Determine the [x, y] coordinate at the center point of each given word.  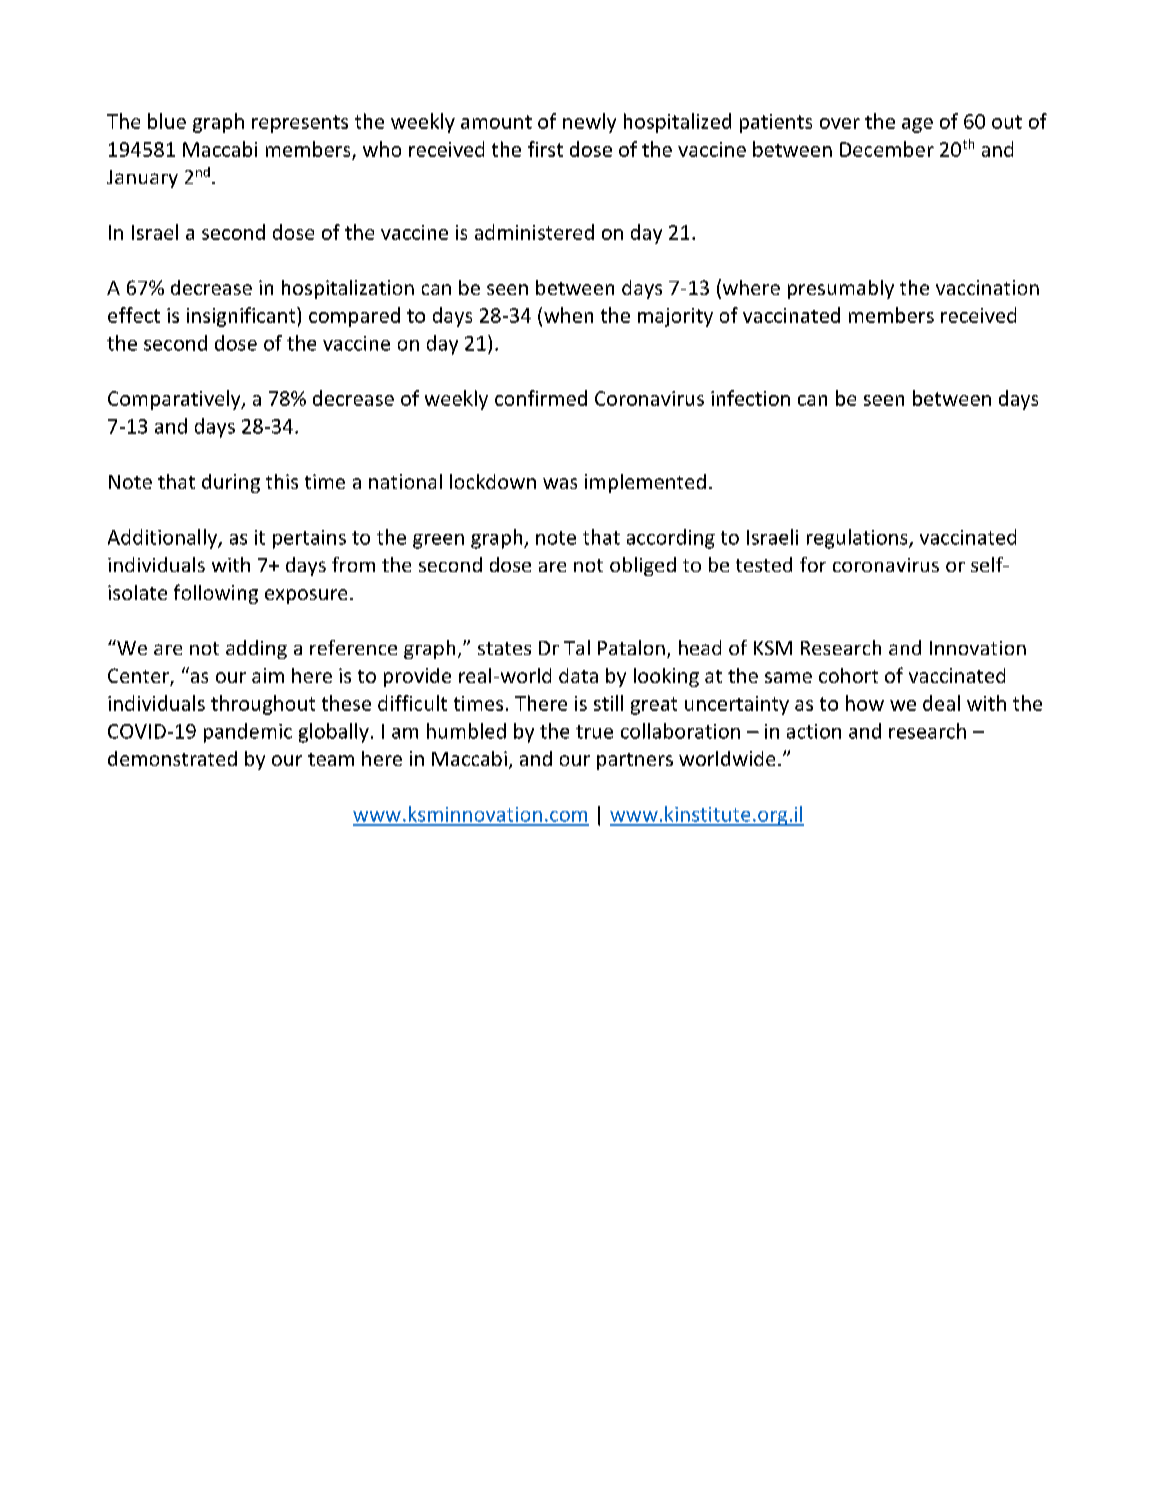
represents [300, 124]
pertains [309, 539]
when [568, 315]
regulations [858, 539]
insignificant [242, 317]
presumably [841, 289]
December [887, 149]
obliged [643, 566]
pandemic [248, 733]
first [545, 149]
